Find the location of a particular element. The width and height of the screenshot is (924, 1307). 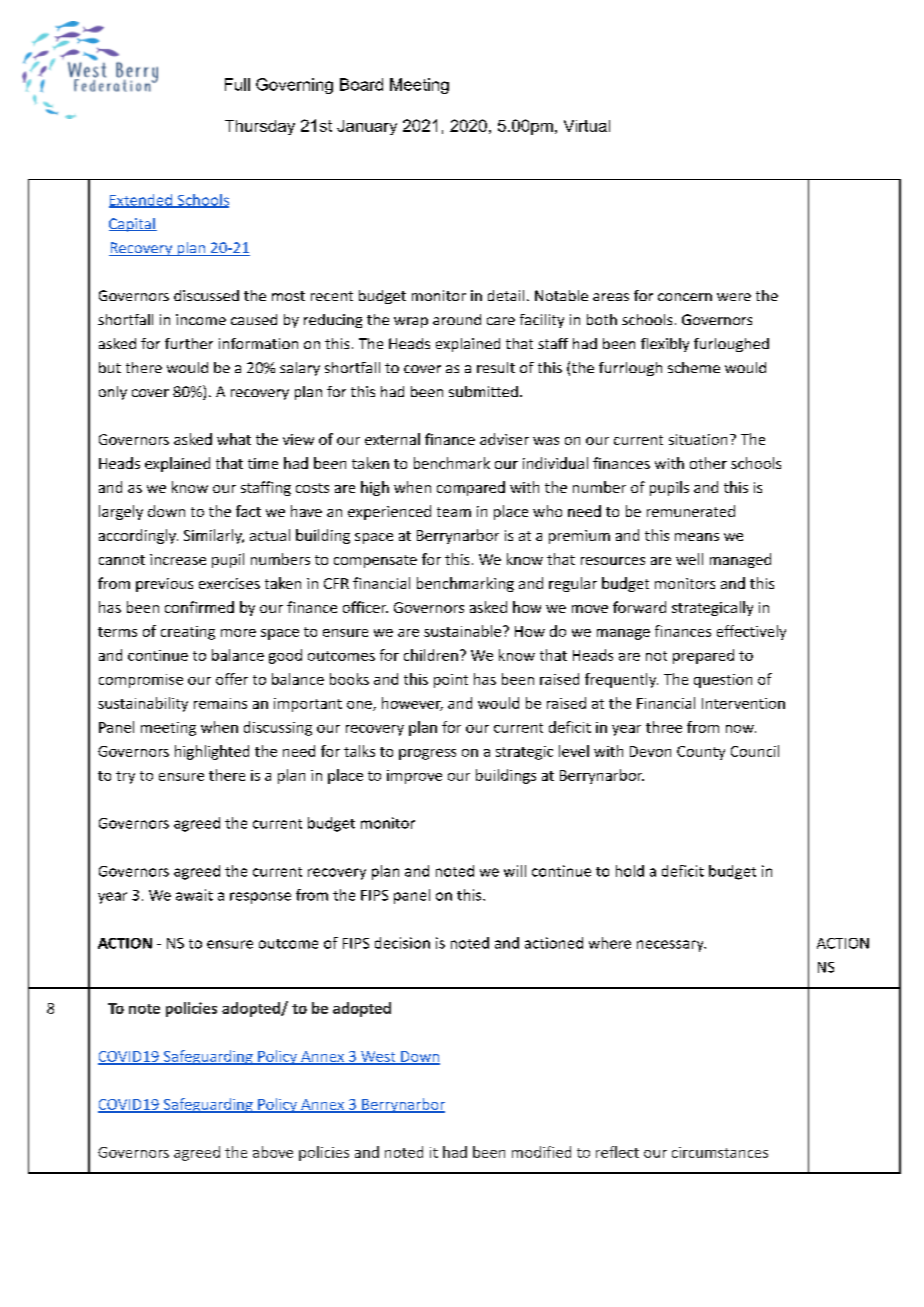

County is located at coordinates (701, 753).
